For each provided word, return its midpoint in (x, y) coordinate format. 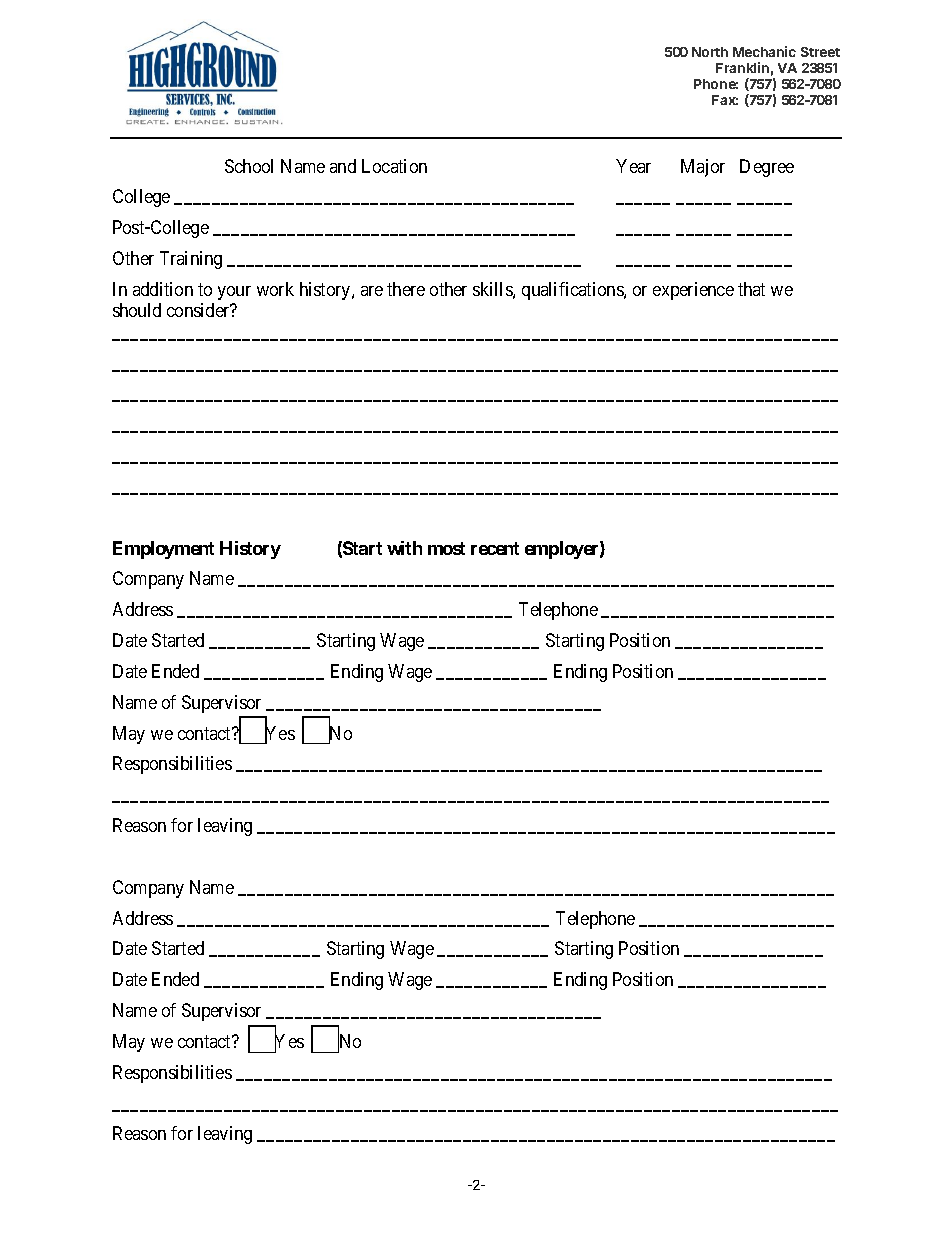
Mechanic (764, 51)
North (710, 52)
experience (693, 291)
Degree (767, 168)
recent (495, 548)
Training (191, 260)
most (446, 548)
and (343, 166)
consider (199, 310)
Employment (163, 550)
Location (394, 166)
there (406, 289)
